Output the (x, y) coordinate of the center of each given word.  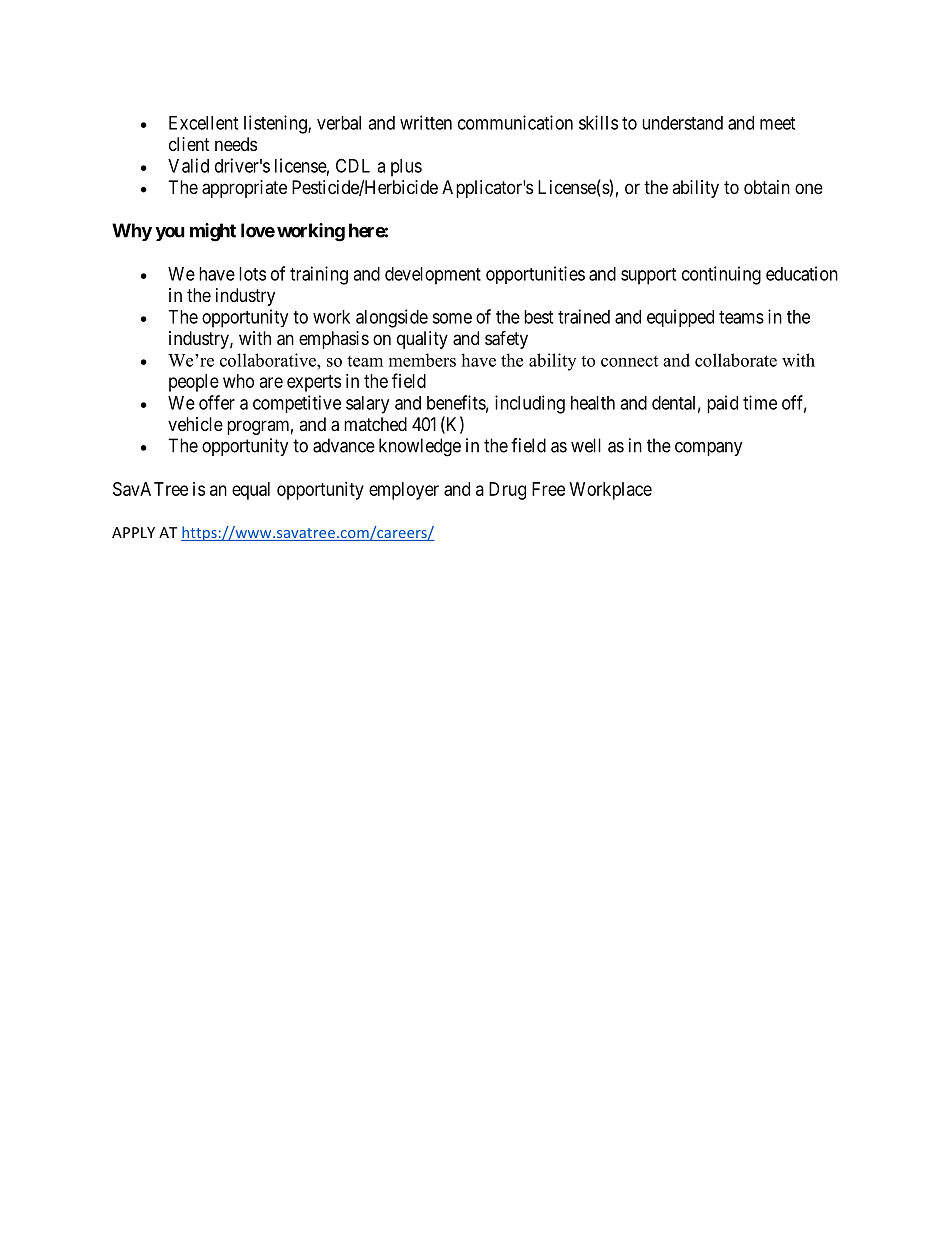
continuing (721, 275)
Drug (507, 491)
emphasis (334, 340)
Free (548, 489)
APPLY (133, 532)
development (433, 276)
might (213, 232)
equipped (680, 318)
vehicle (195, 424)
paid (722, 404)
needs (236, 144)
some (452, 318)
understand (682, 123)
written (426, 122)
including (530, 404)
